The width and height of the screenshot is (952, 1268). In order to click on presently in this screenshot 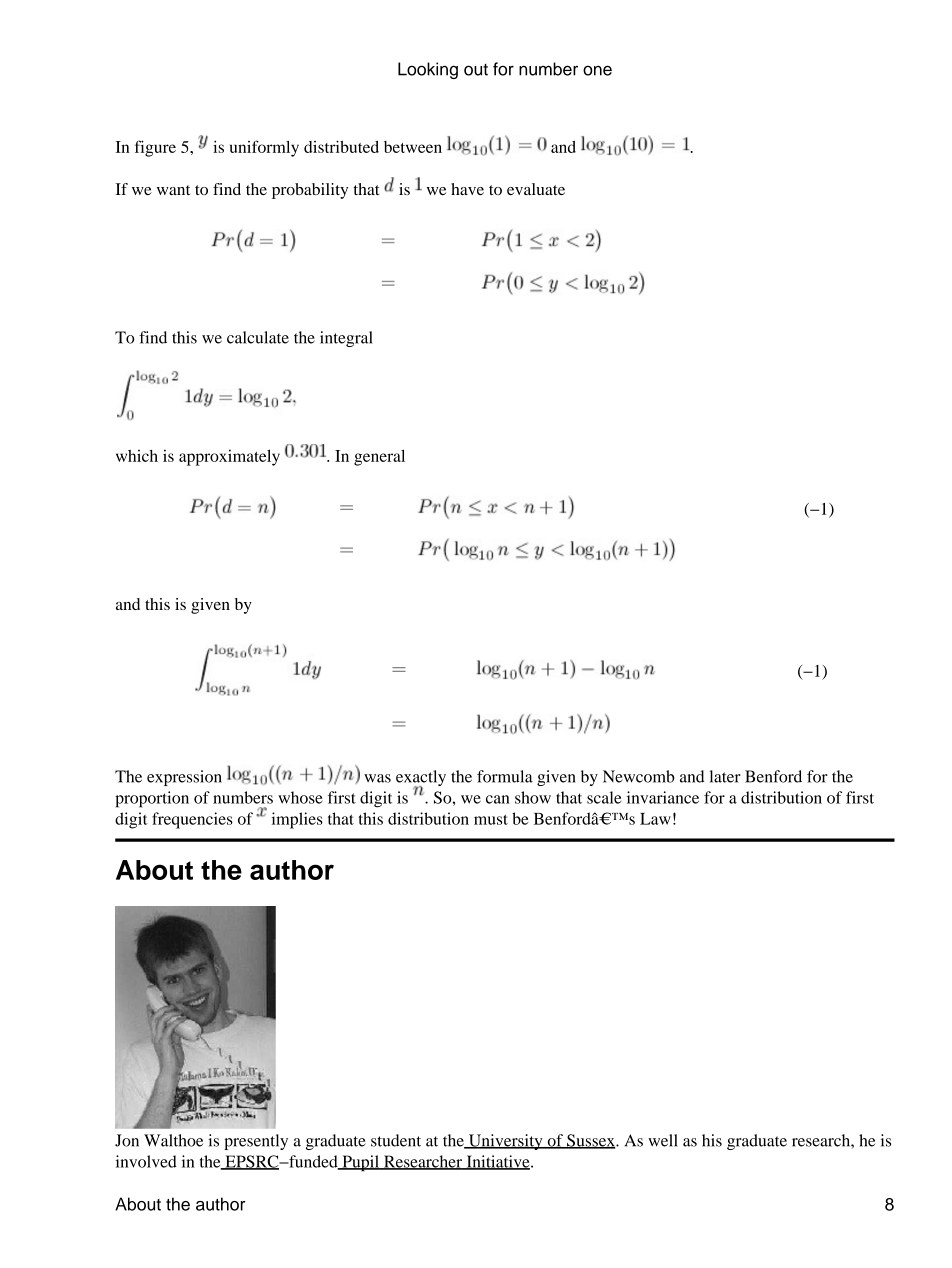, I will do `click(256, 1142)`.
